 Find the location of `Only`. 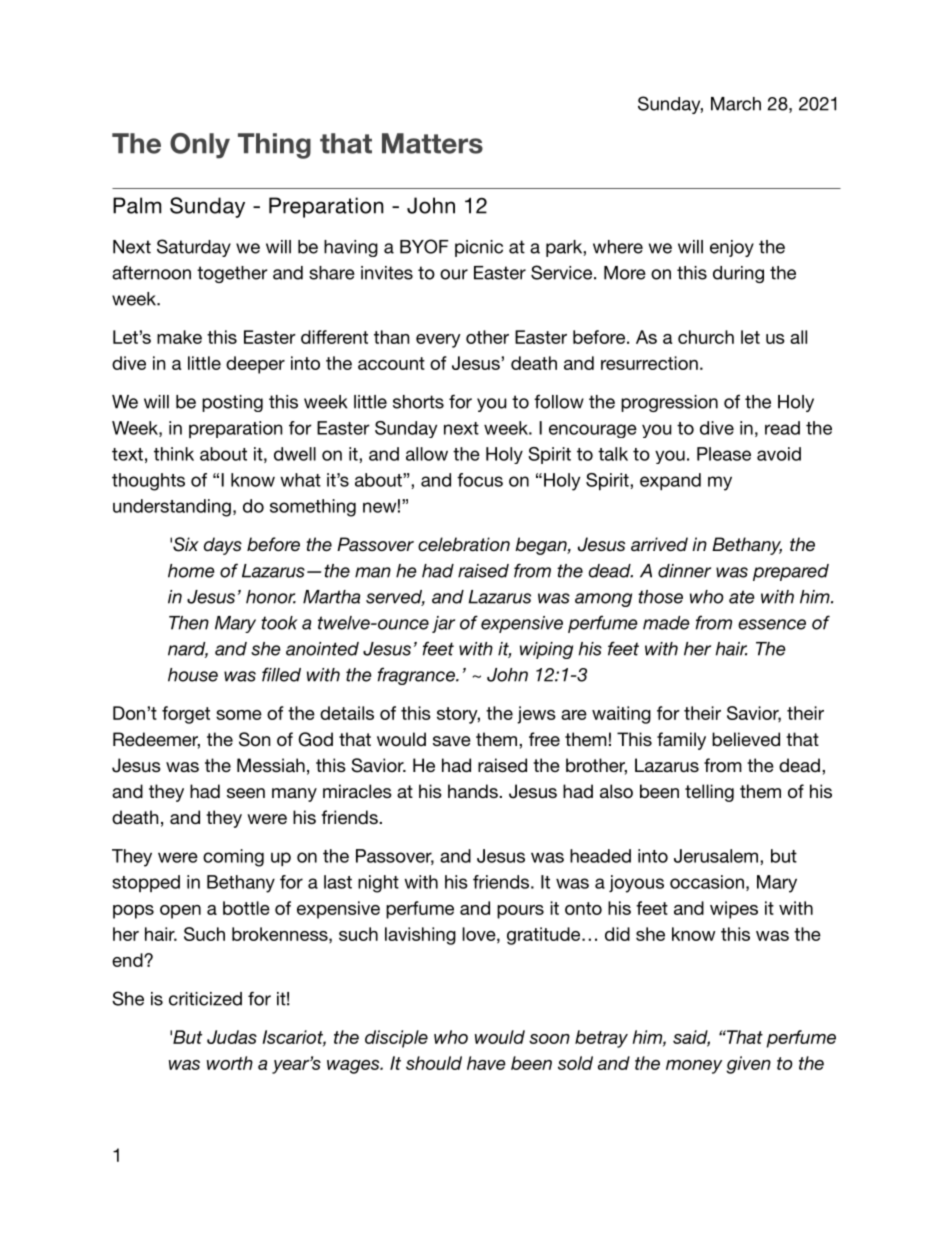

Only is located at coordinates (200, 146).
